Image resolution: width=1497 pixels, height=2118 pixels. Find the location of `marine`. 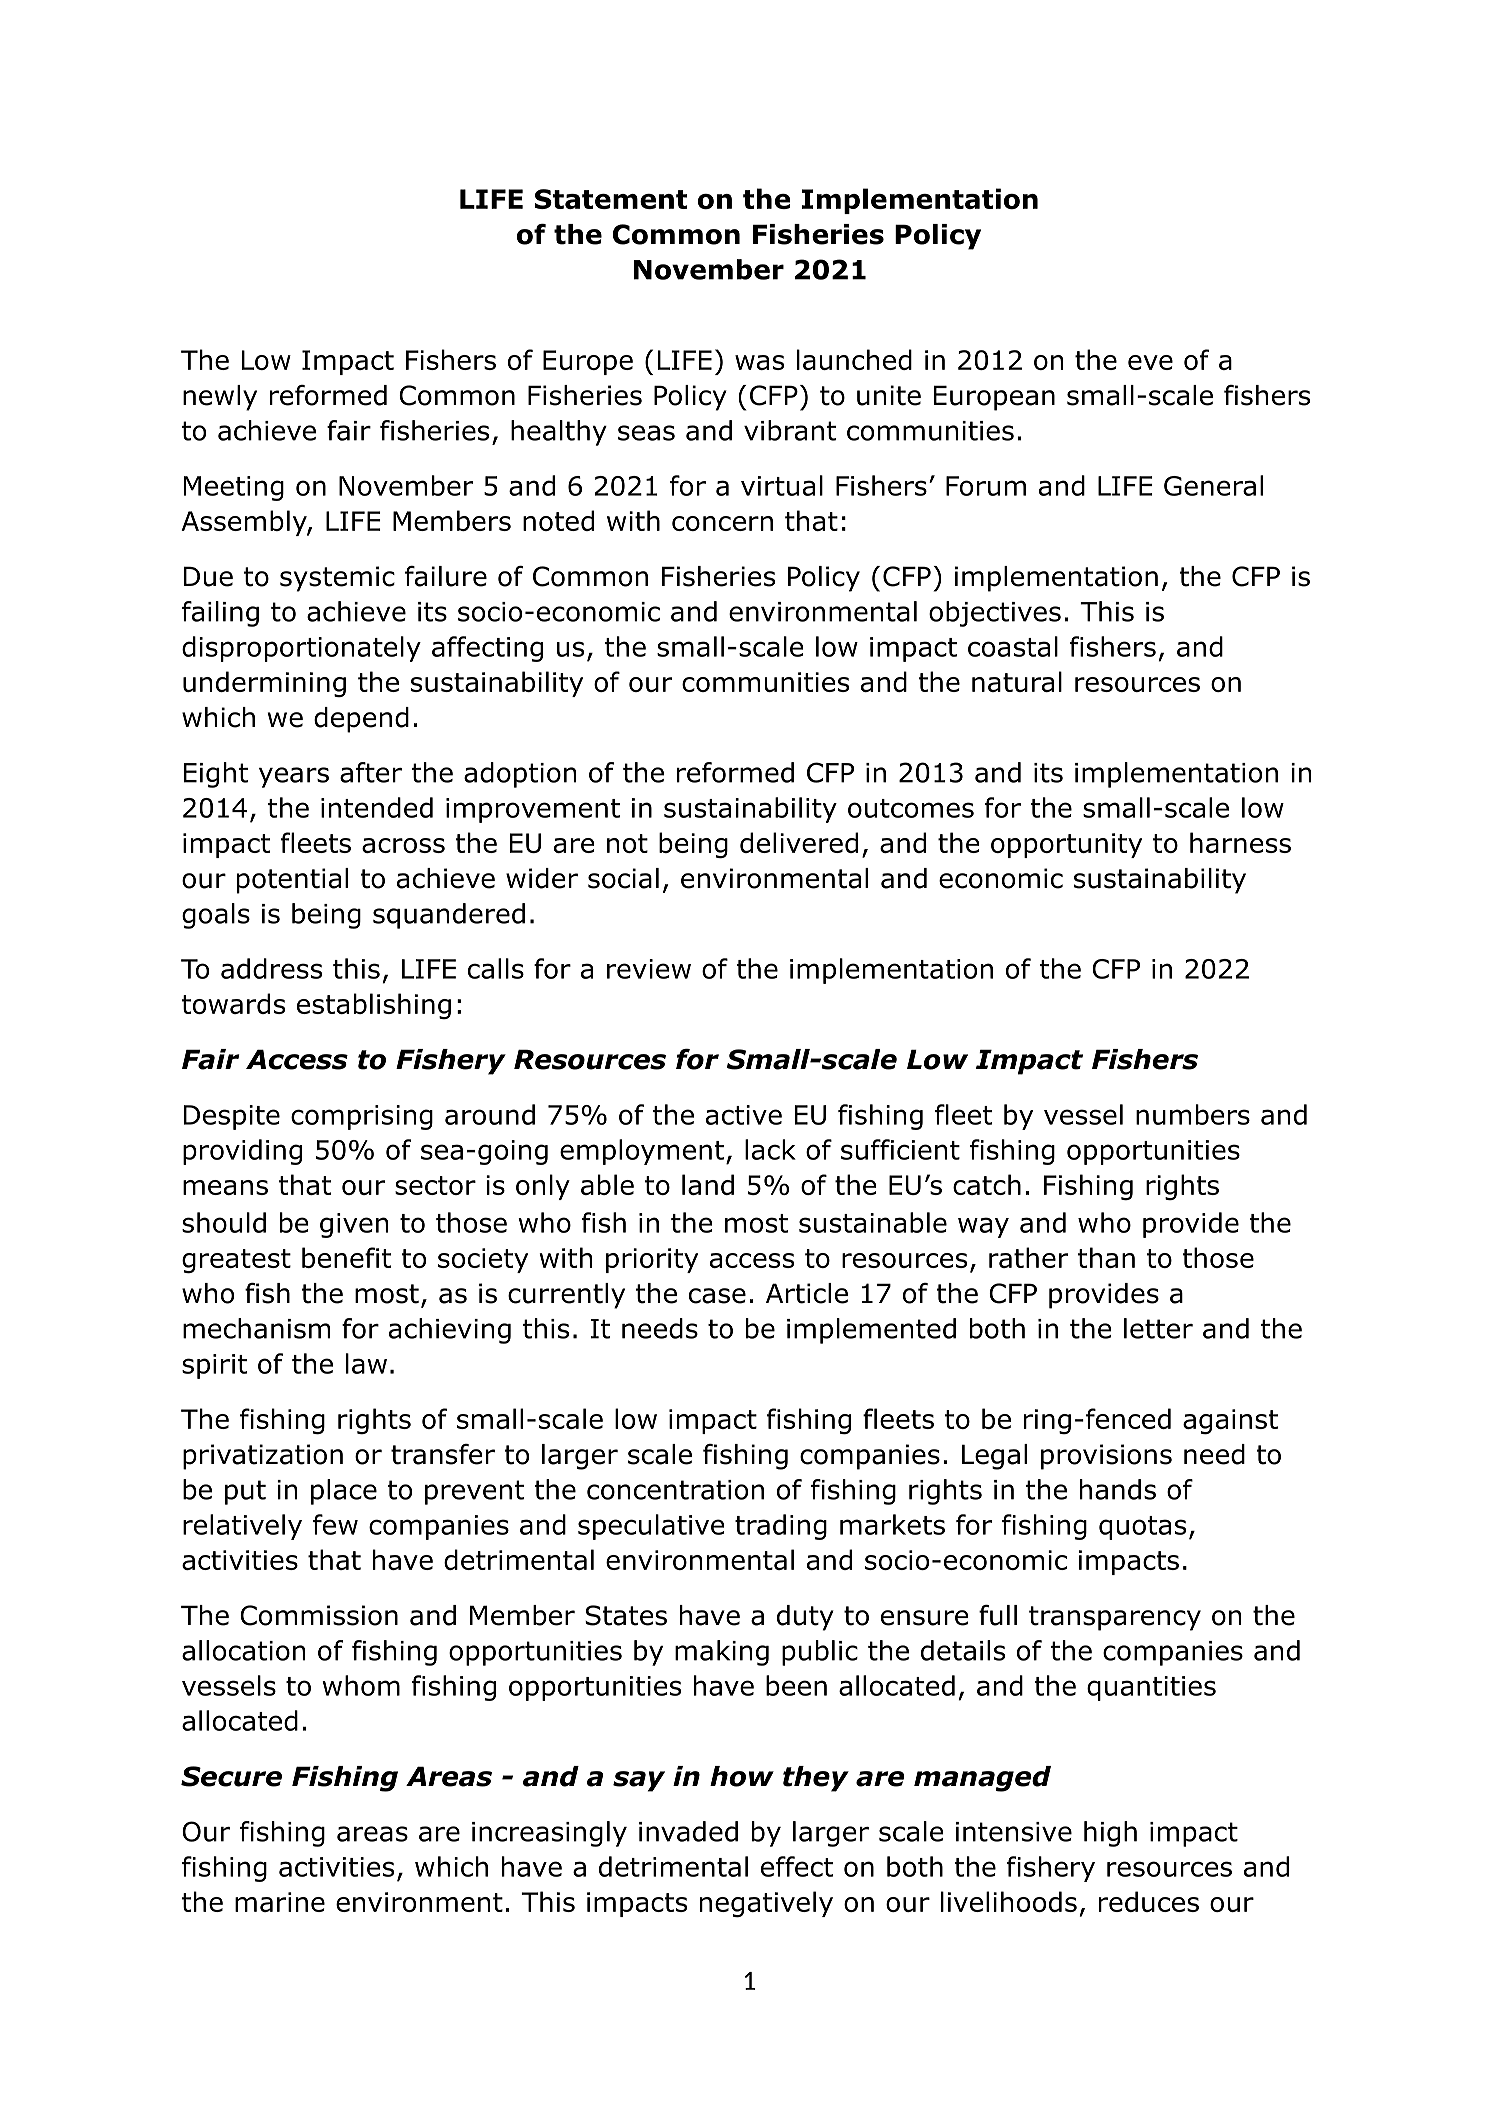

marine is located at coordinates (280, 1902).
